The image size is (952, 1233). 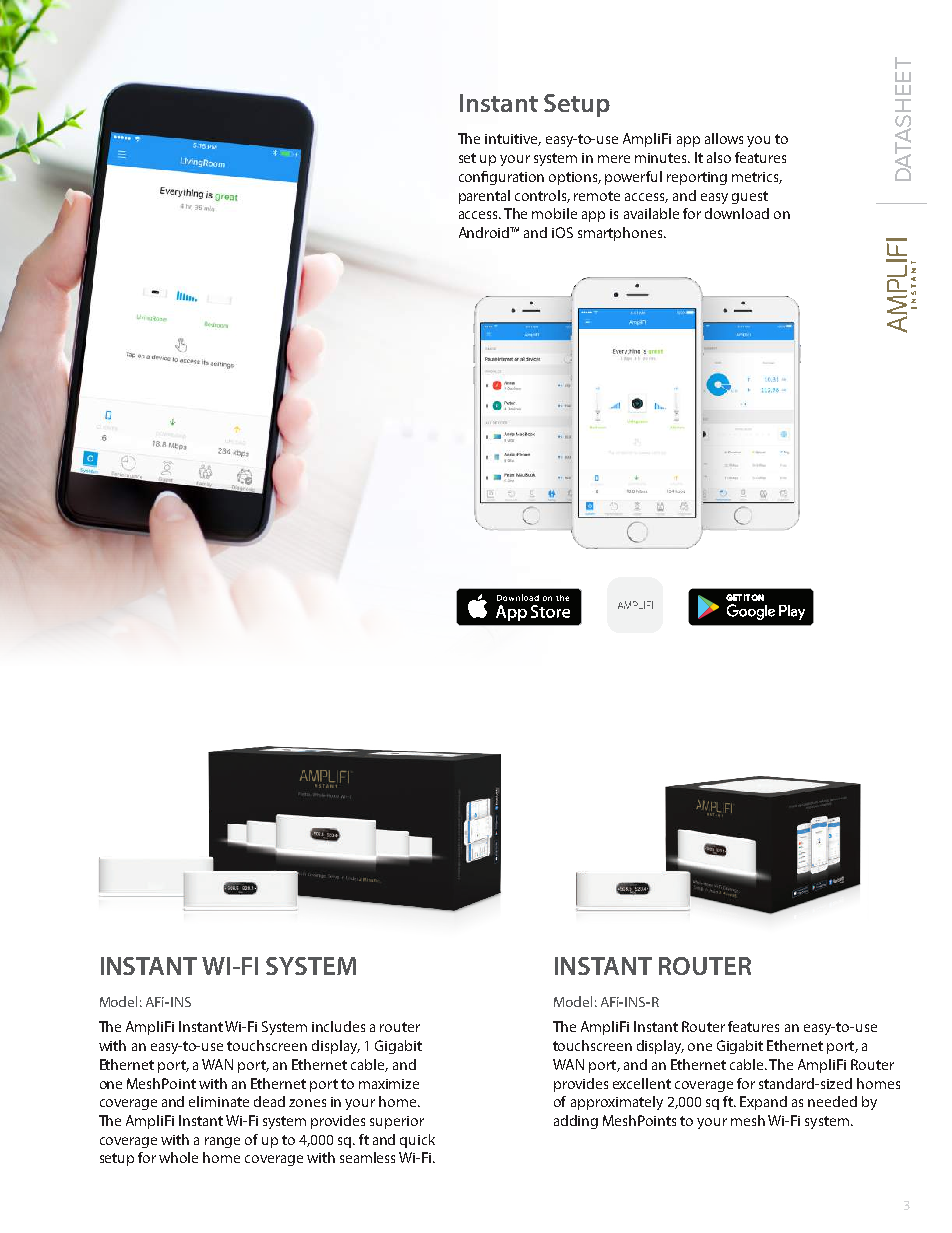 What do you see at coordinates (757, 178) in the screenshot?
I see `metrics` at bounding box center [757, 178].
